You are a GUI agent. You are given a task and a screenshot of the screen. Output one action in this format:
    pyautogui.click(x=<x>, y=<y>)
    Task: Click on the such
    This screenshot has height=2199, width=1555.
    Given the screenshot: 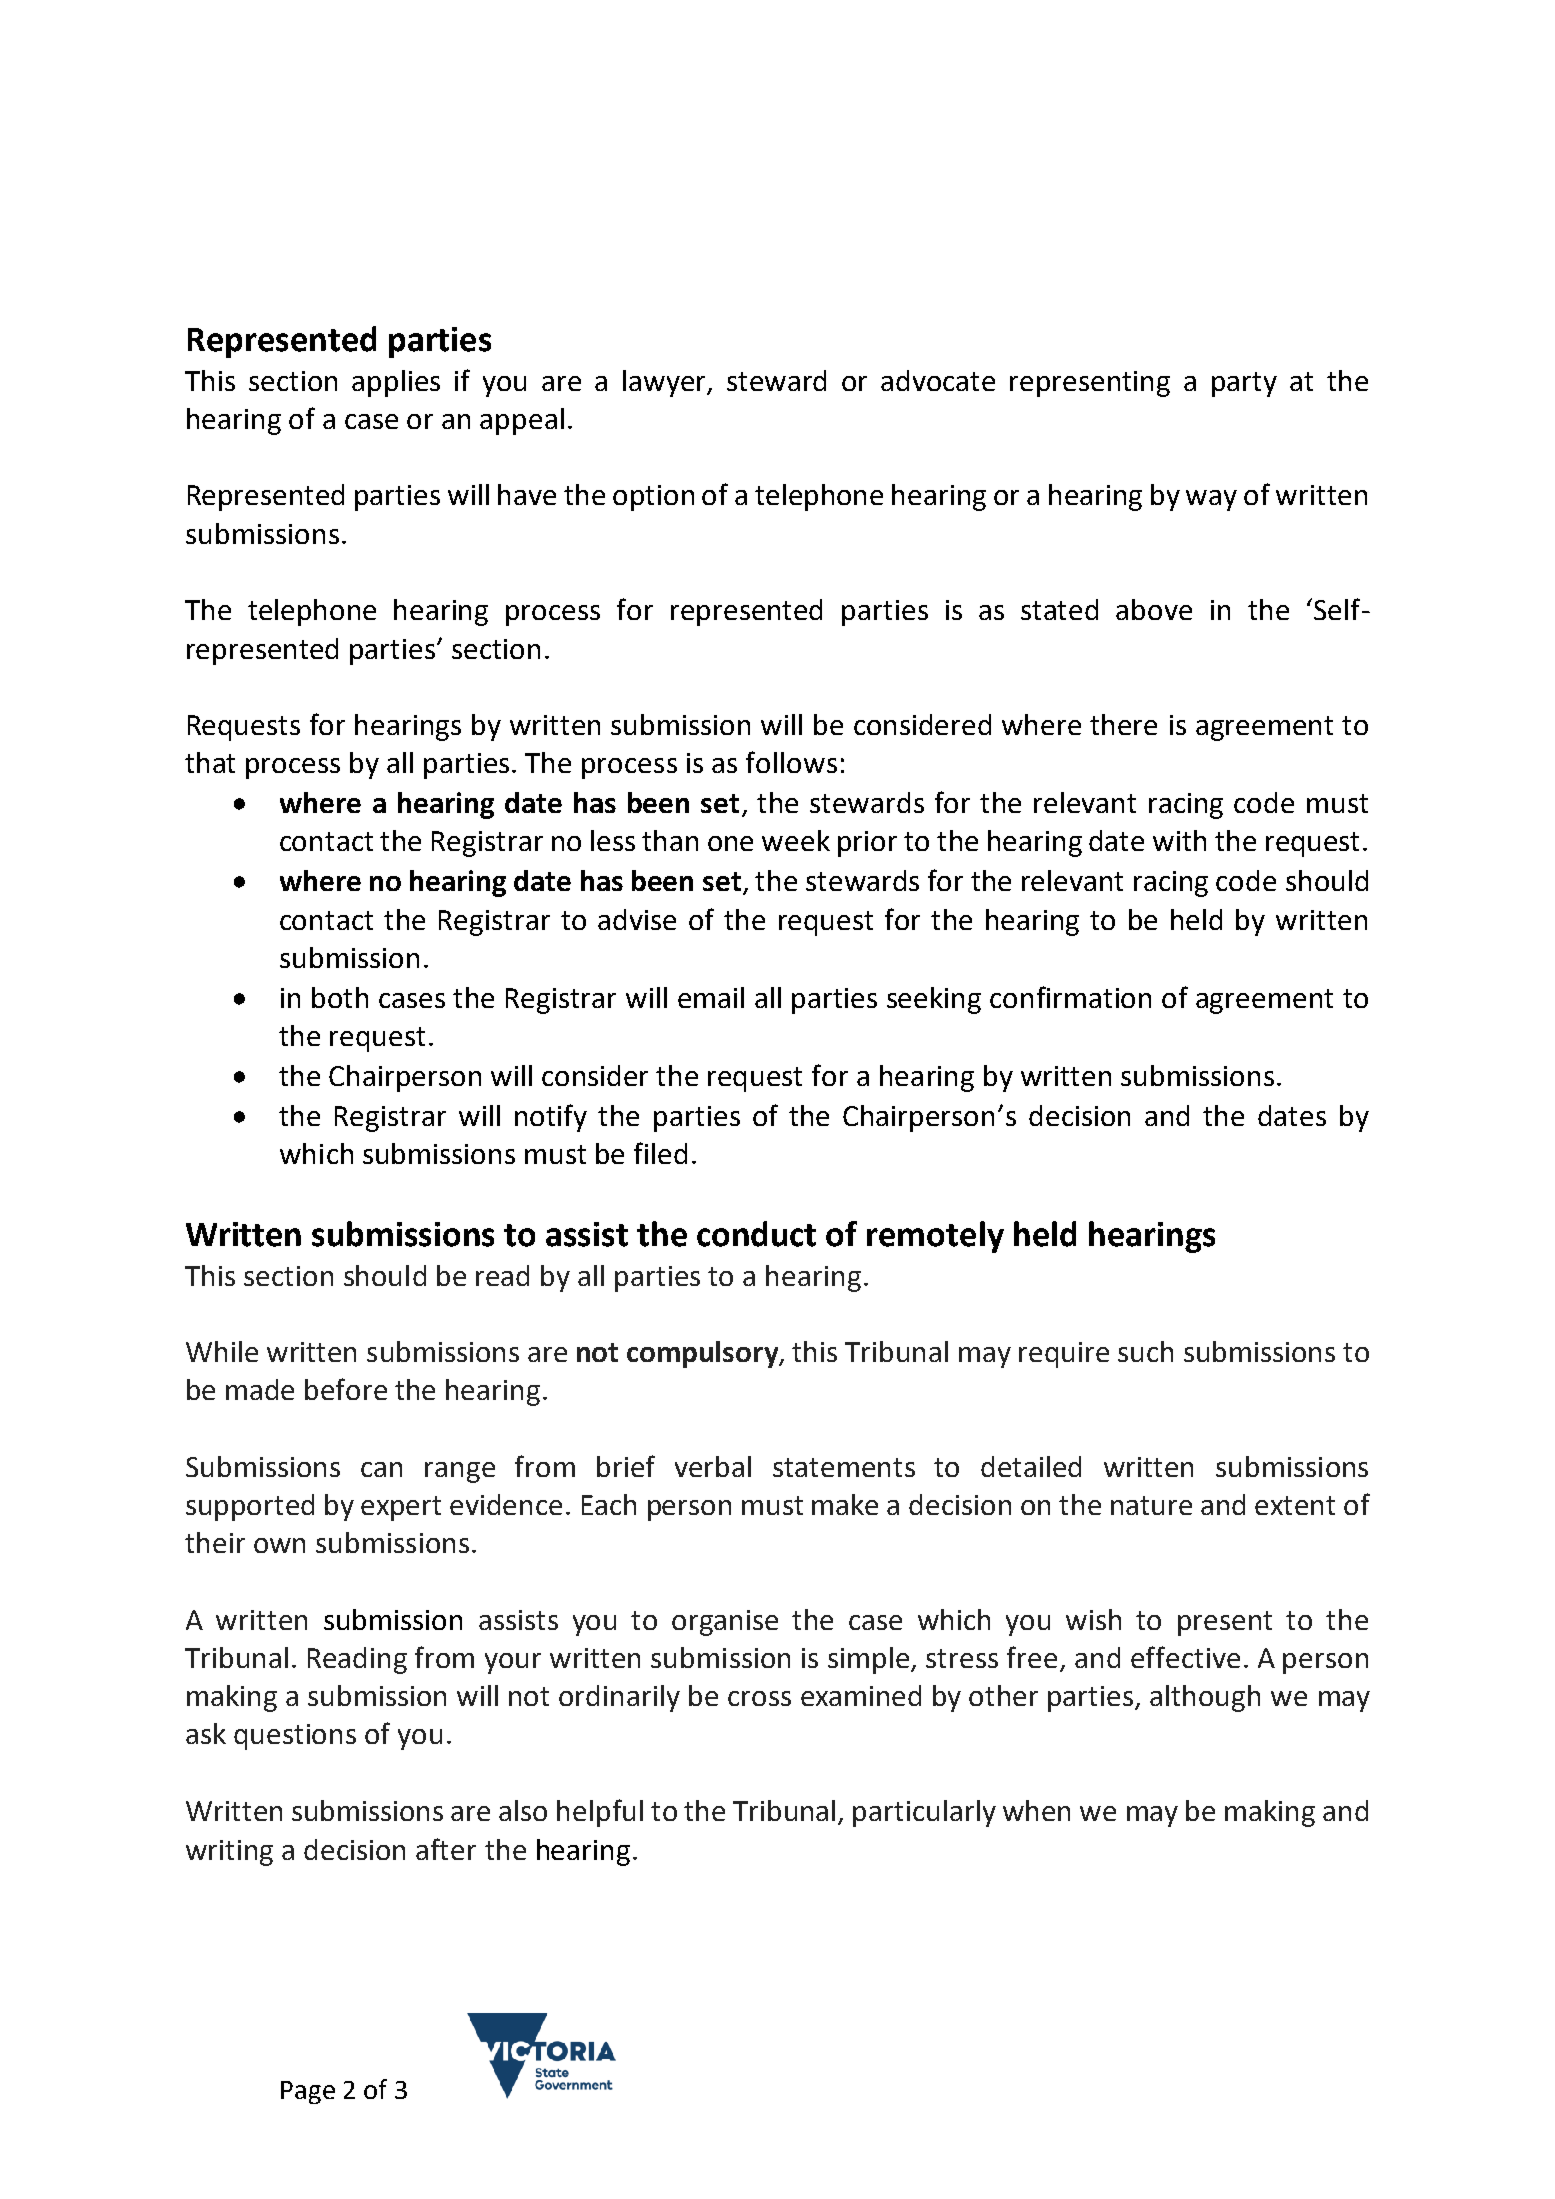 What is the action you would take?
    pyautogui.click(x=1145, y=1351)
